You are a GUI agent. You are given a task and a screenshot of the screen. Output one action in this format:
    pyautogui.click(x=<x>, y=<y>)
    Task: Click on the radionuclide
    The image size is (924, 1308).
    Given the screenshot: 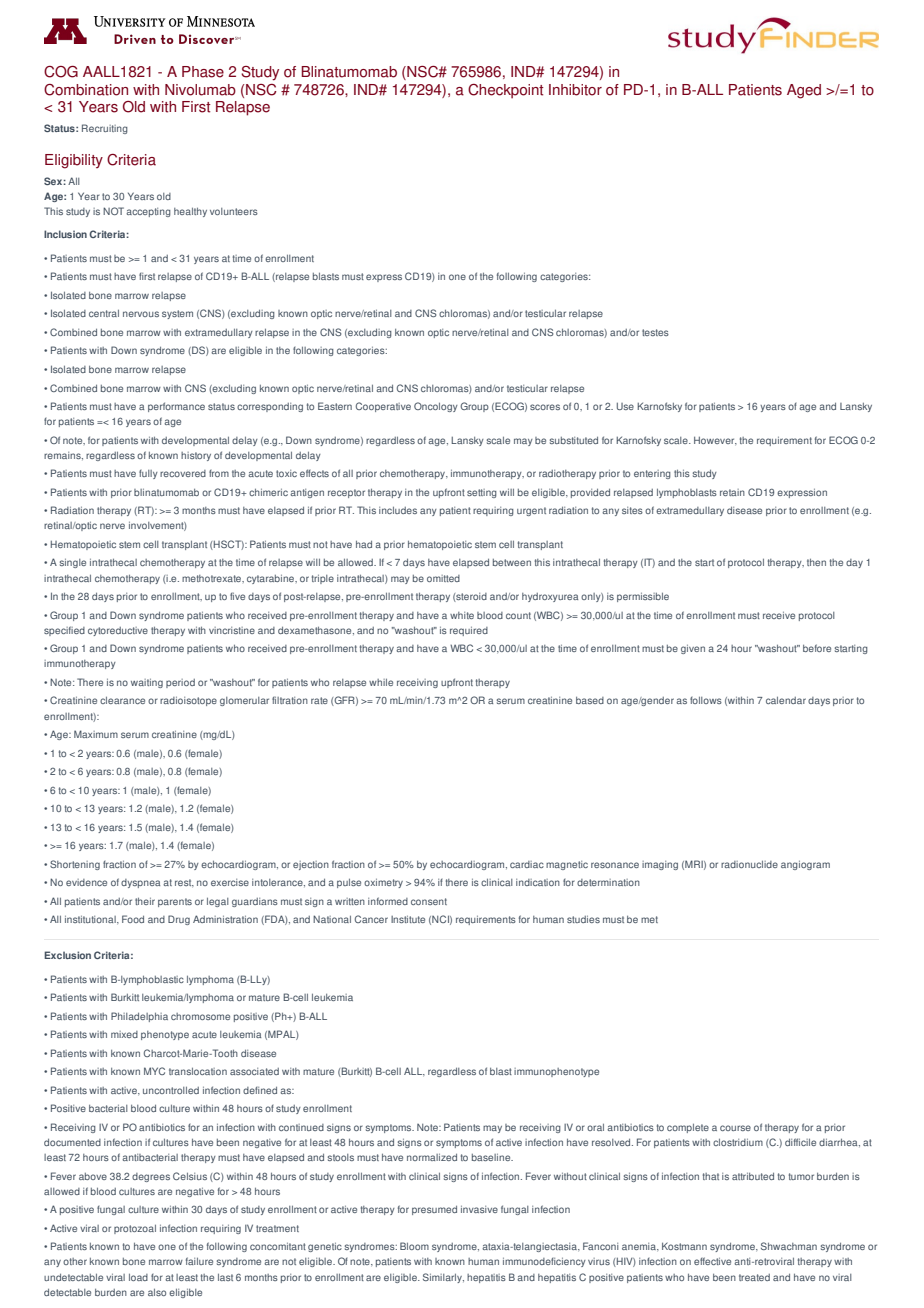 What is the action you would take?
    pyautogui.click(x=749, y=864)
